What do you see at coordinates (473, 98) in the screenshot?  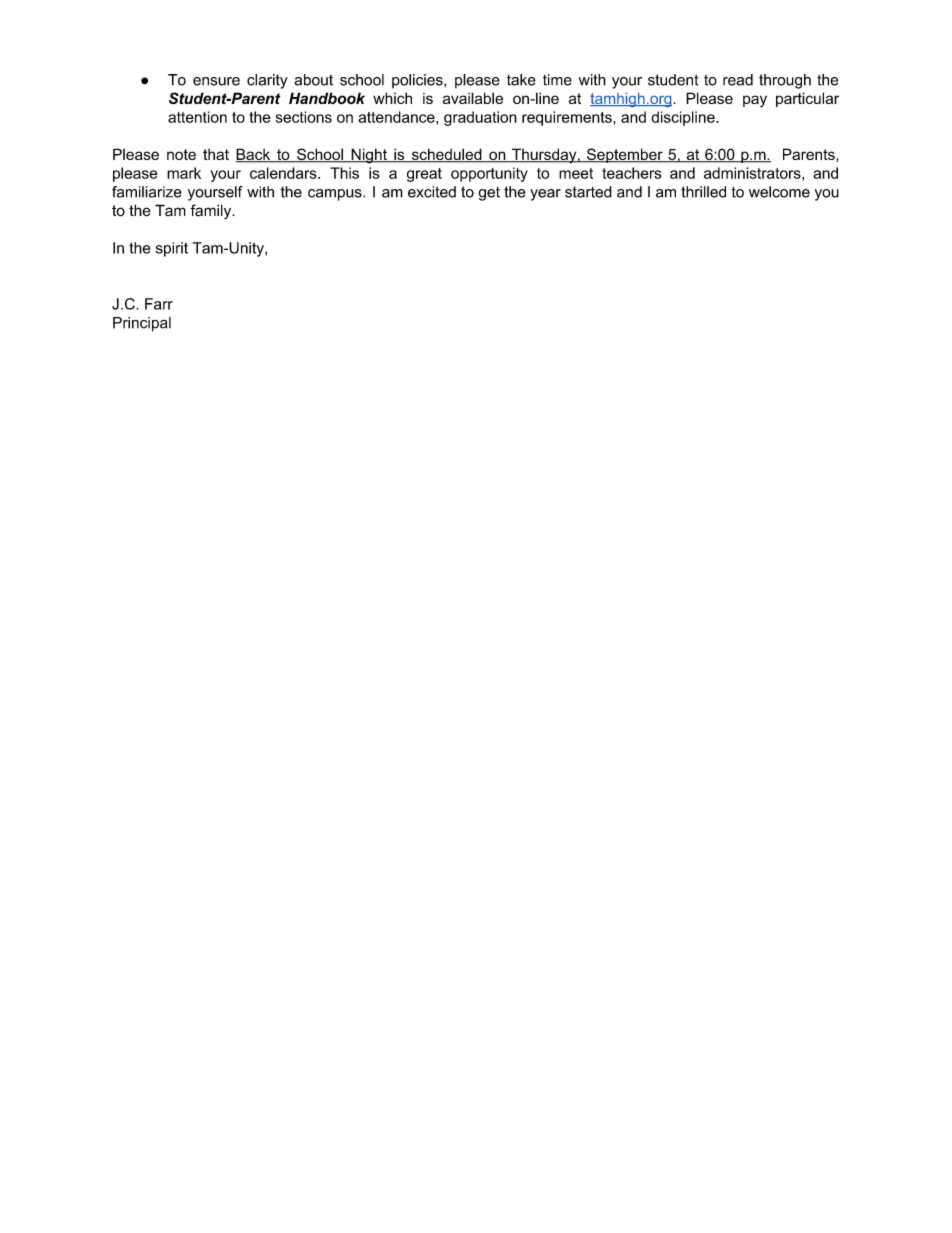 I see `available` at bounding box center [473, 98].
